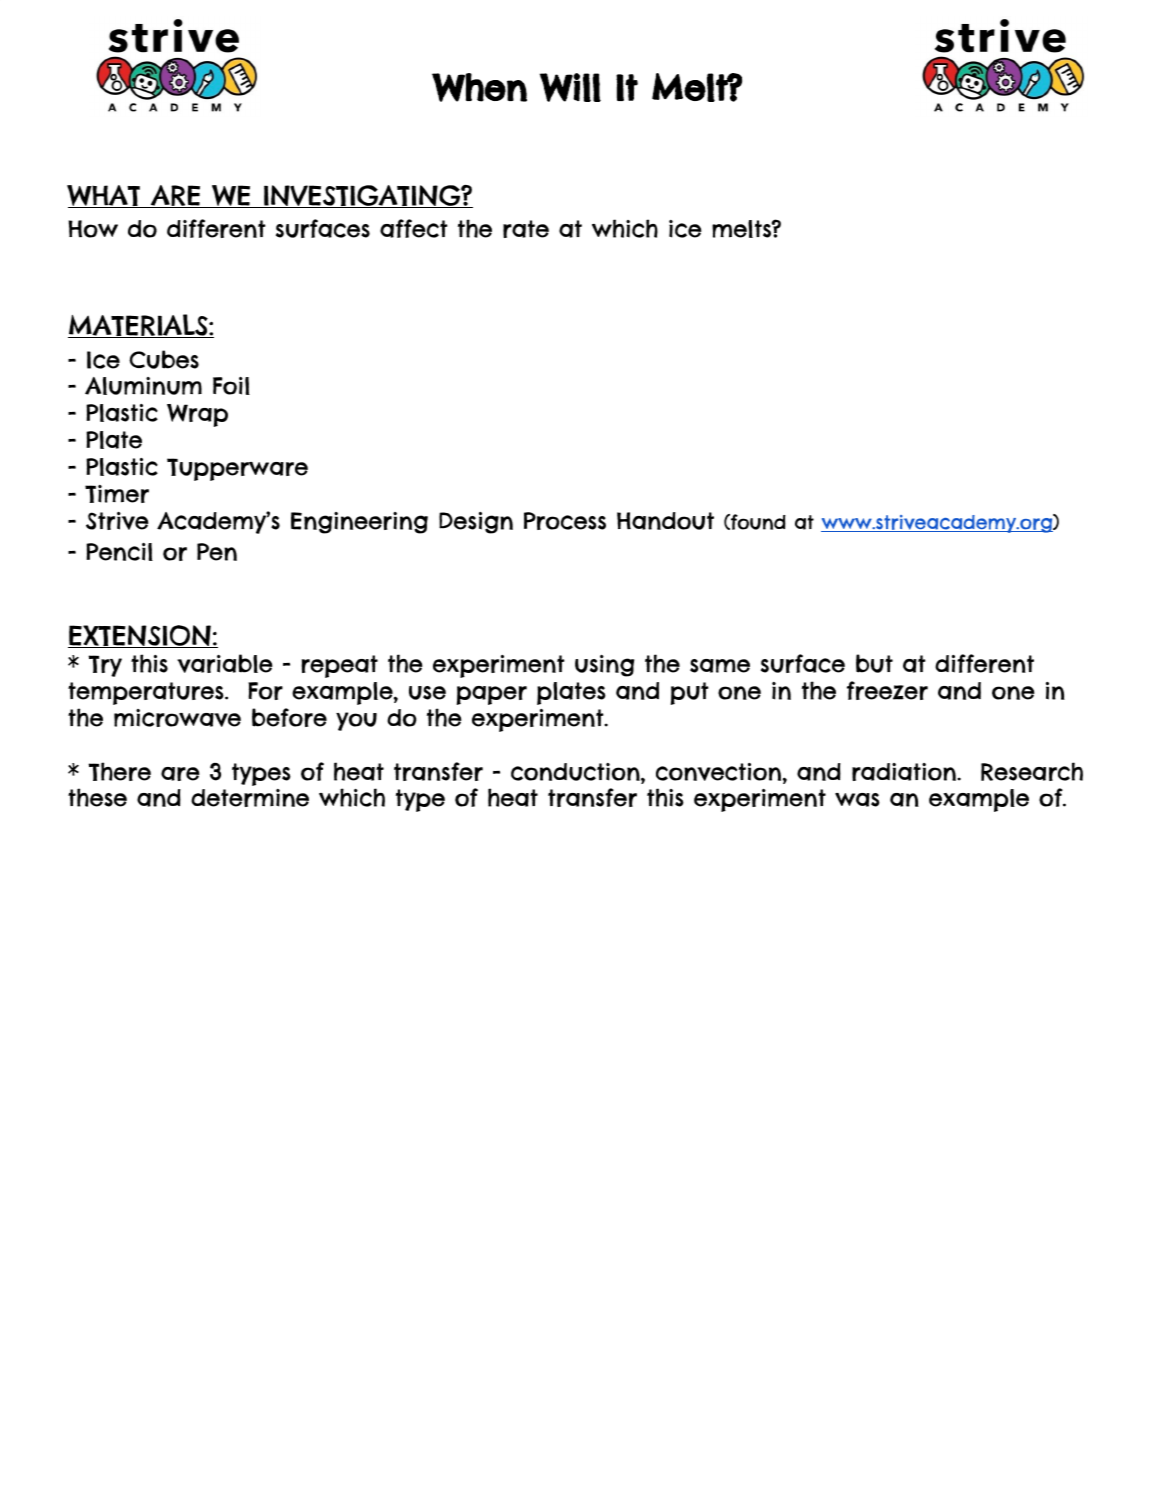  I want to click on Wrap, so click(197, 415).
